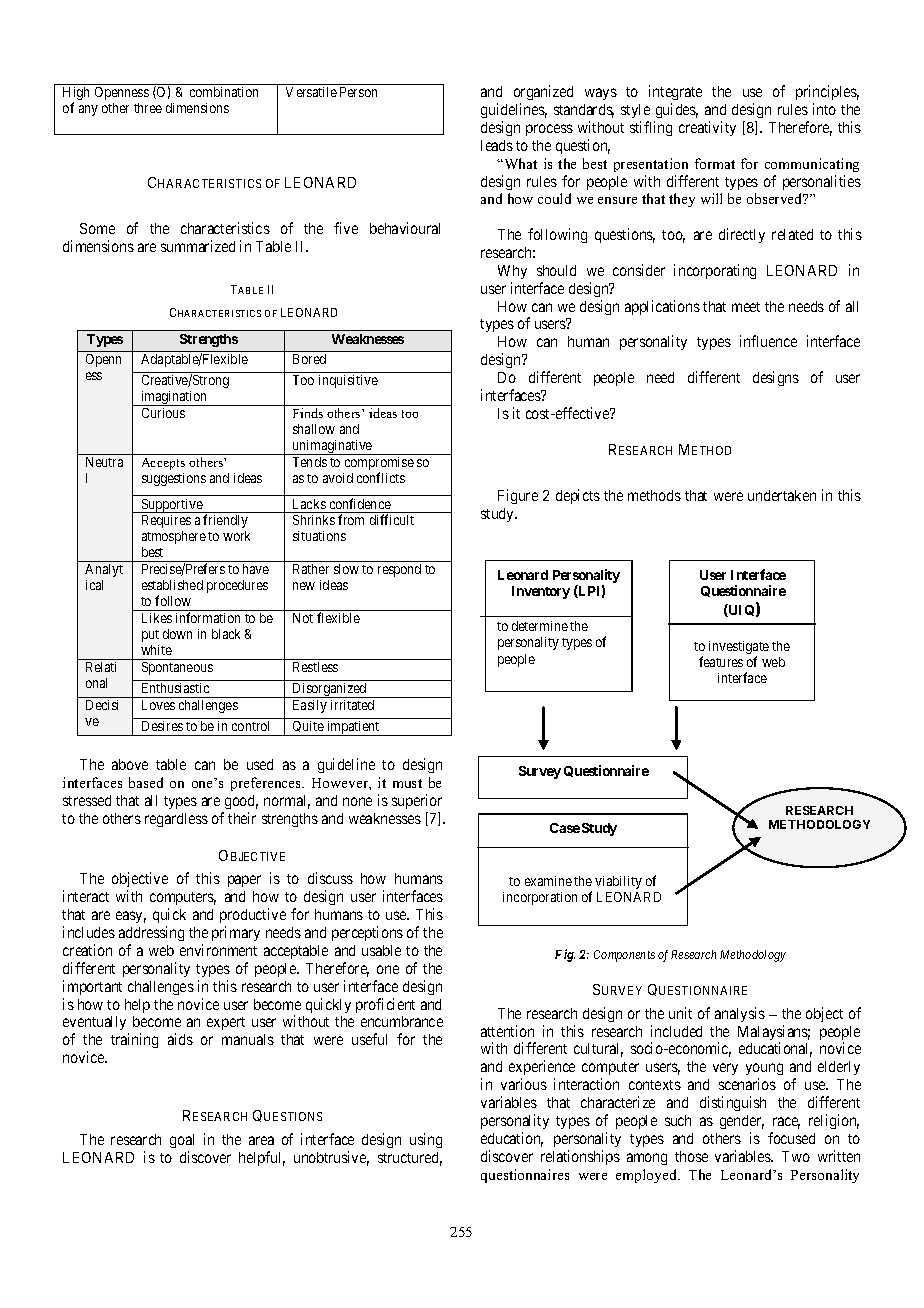 The width and height of the image is (924, 1308). What do you see at coordinates (148, 108) in the image?
I see `three` at bounding box center [148, 108].
